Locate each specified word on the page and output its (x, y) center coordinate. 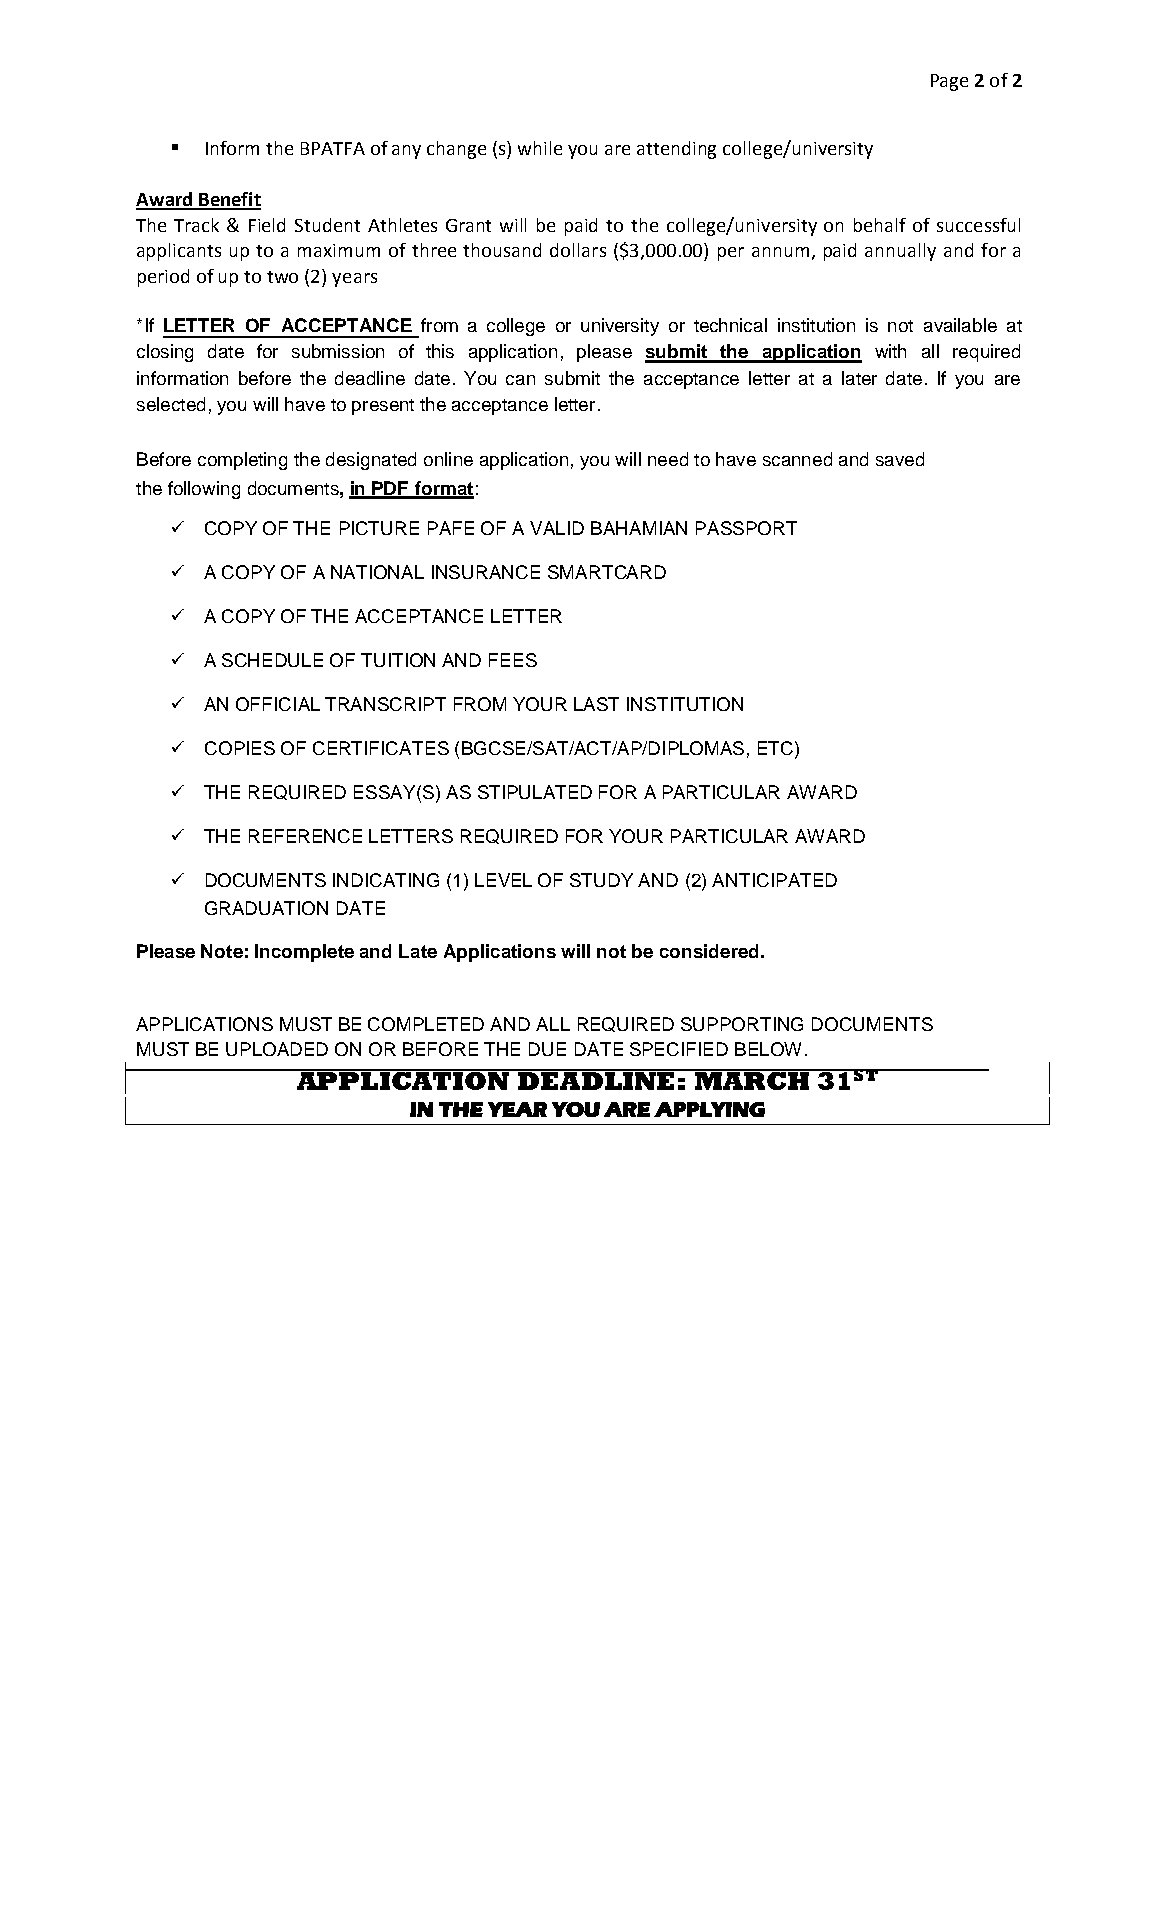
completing (242, 461)
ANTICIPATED (774, 880)
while (540, 148)
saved (900, 459)
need (668, 459)
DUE (547, 1049)
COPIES (240, 748)
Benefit (229, 200)
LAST (596, 704)
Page (949, 82)
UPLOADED (277, 1049)
